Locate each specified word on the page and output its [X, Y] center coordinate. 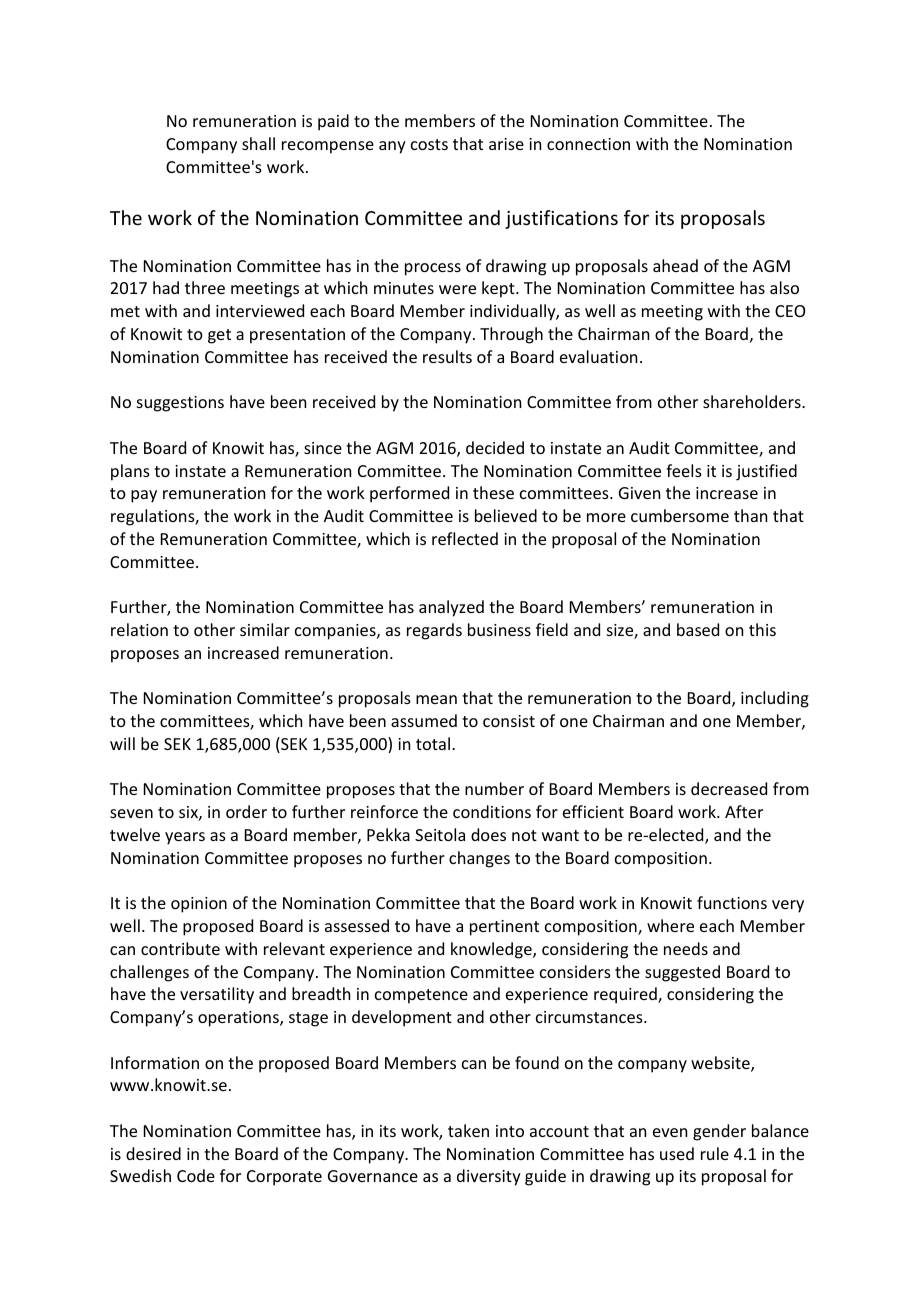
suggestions [180, 404]
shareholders [753, 401]
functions [732, 902]
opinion [199, 905]
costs [429, 144]
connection [588, 144]
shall [258, 143]
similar [265, 629]
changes [479, 859]
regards [434, 631]
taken [468, 1130]
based [698, 629]
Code [196, 1175]
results [447, 356]
